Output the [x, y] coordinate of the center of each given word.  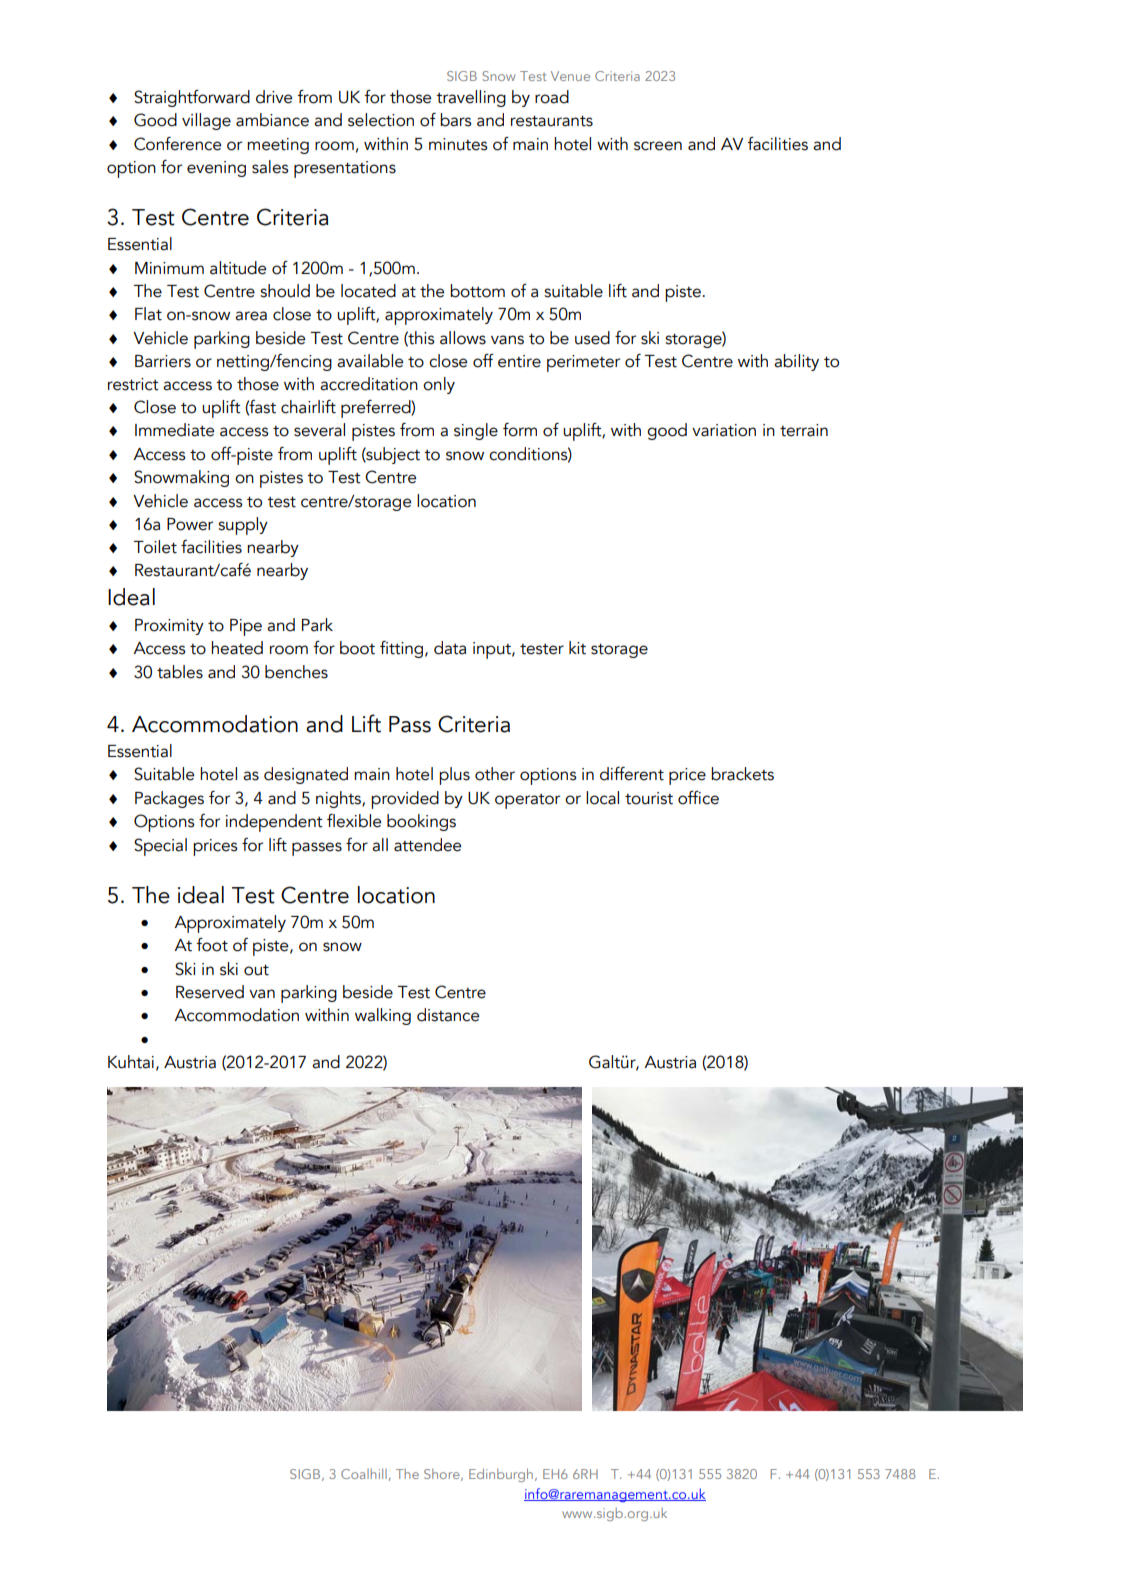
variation [724, 430]
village [206, 121]
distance [448, 1015]
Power [190, 524]
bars [456, 120]
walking [383, 1016]
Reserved [210, 992]
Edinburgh [501, 1475]
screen [658, 146]
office [698, 798]
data [450, 648]
